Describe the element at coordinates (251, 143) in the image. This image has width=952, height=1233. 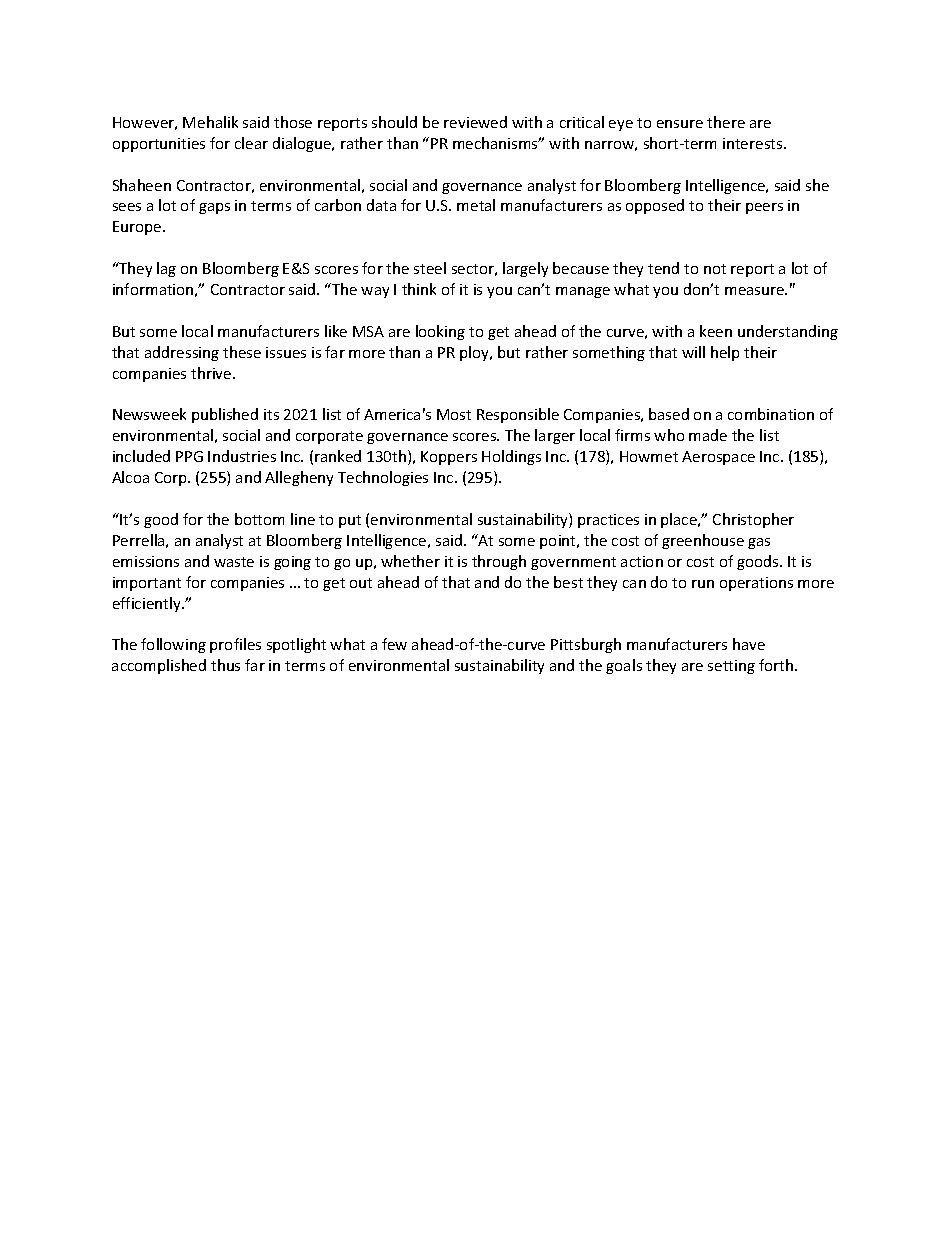
I see `clear` at that location.
